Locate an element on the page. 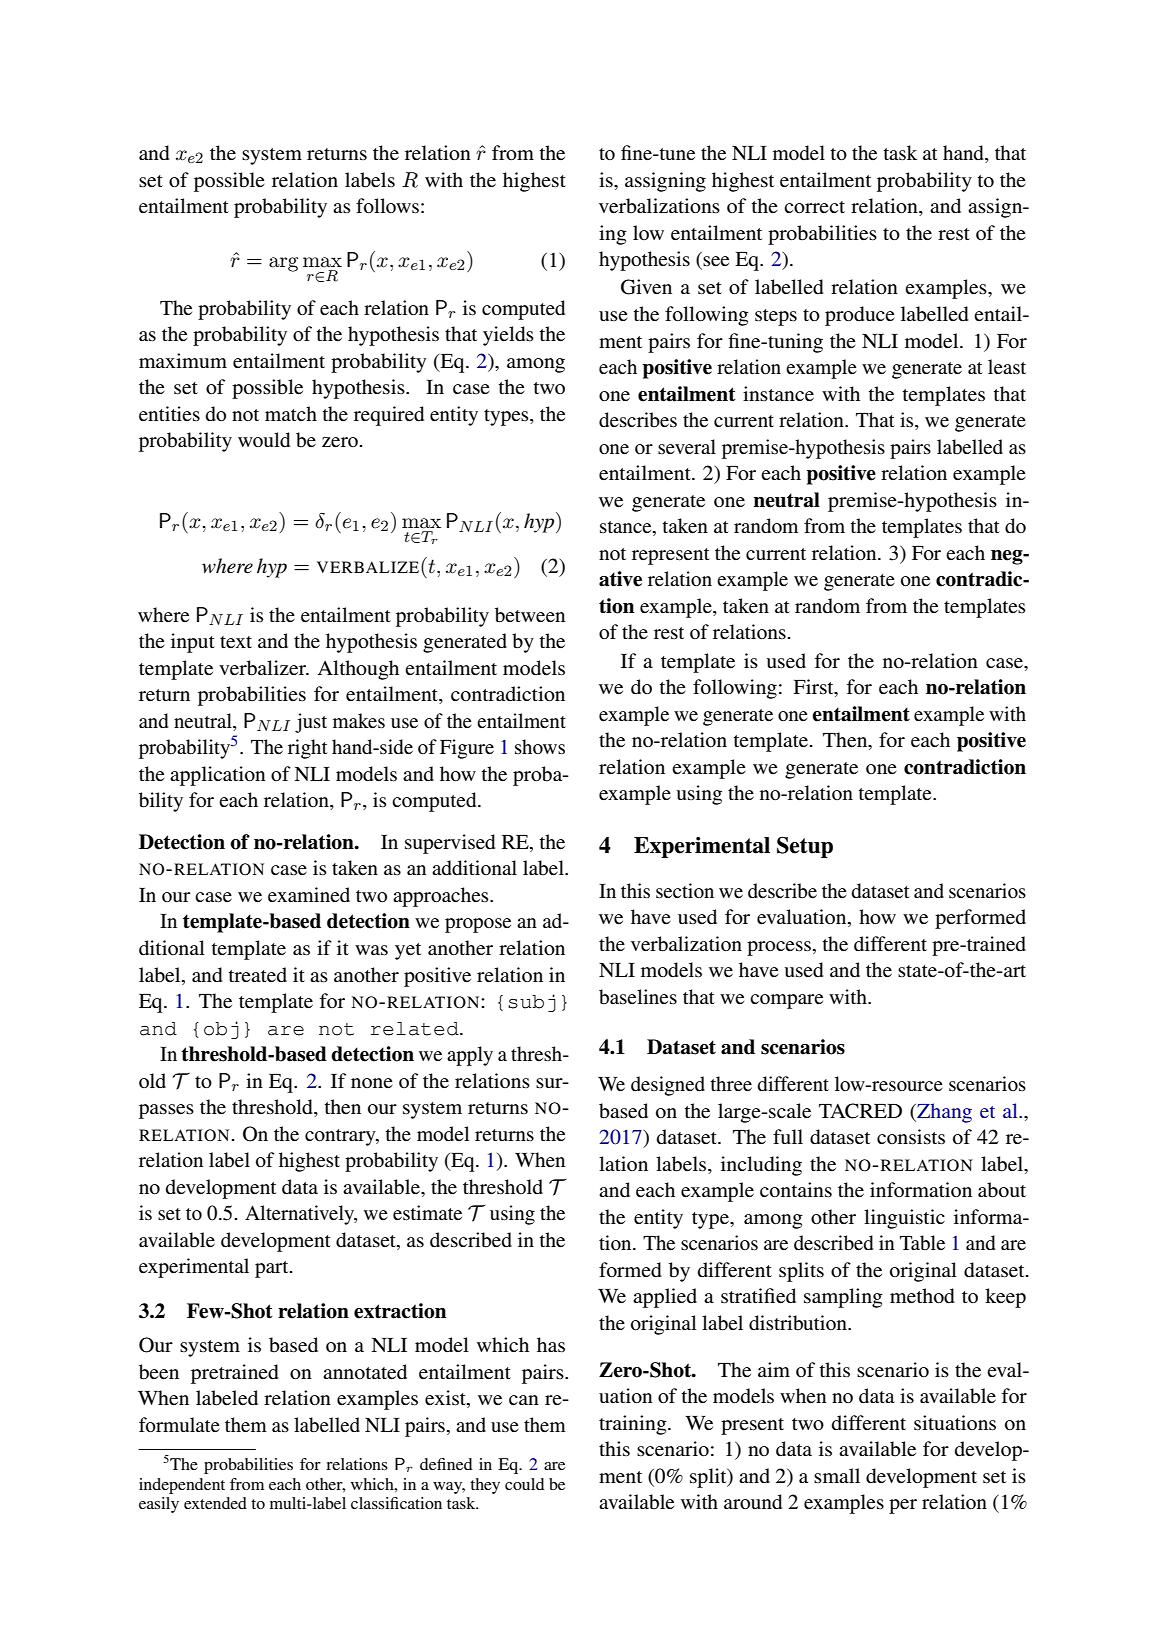 This page has width=1165, height=1648. shows is located at coordinates (540, 747).
